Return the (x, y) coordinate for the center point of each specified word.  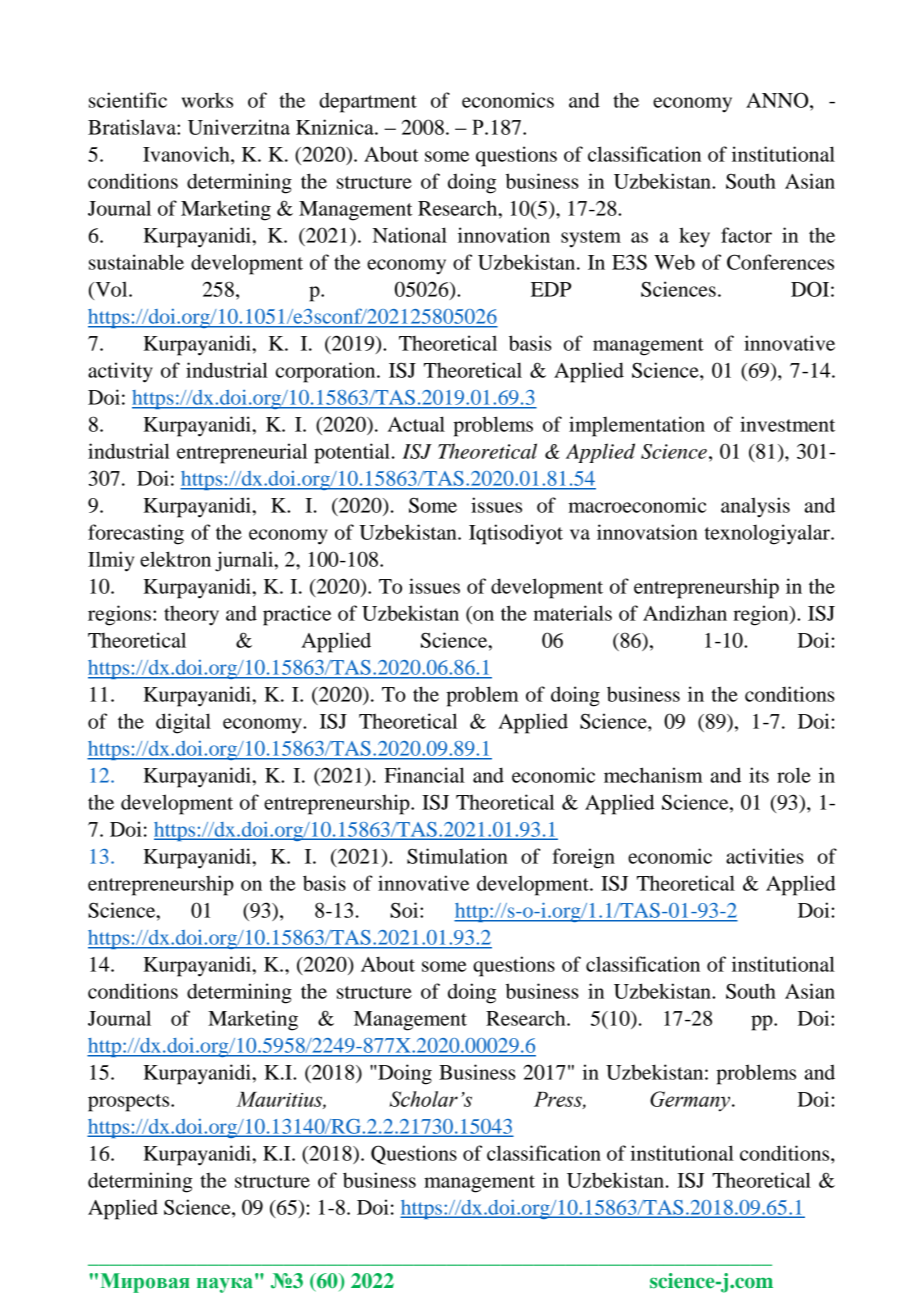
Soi (405, 910)
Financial (424, 775)
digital (183, 723)
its (759, 775)
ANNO (778, 100)
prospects (130, 1103)
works (207, 100)
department (368, 103)
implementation (637, 426)
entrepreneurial (242, 453)
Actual (416, 424)
